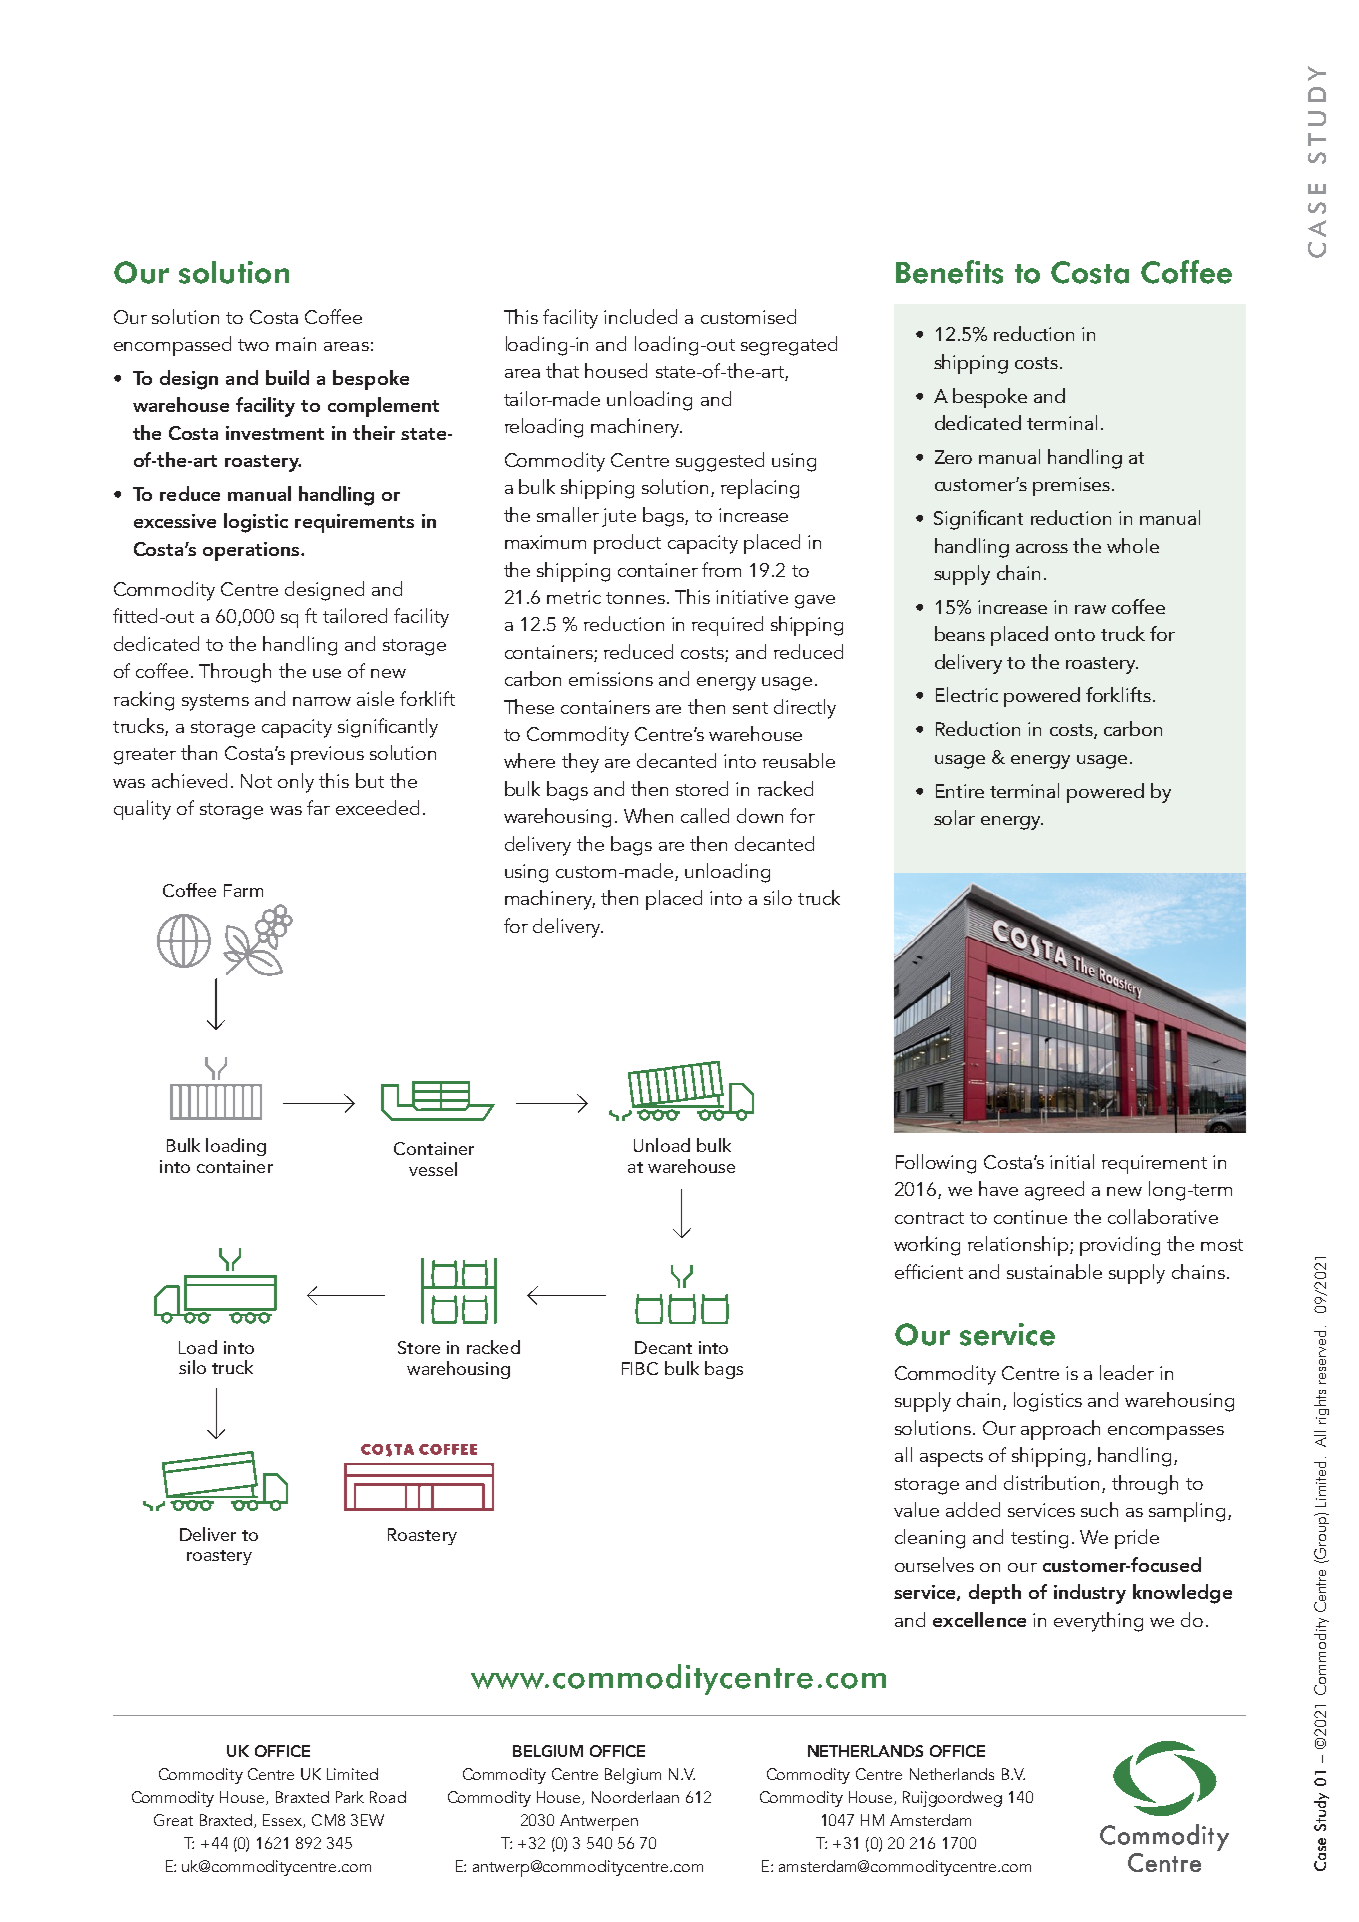  I want to click on Road, so click(388, 1797).
